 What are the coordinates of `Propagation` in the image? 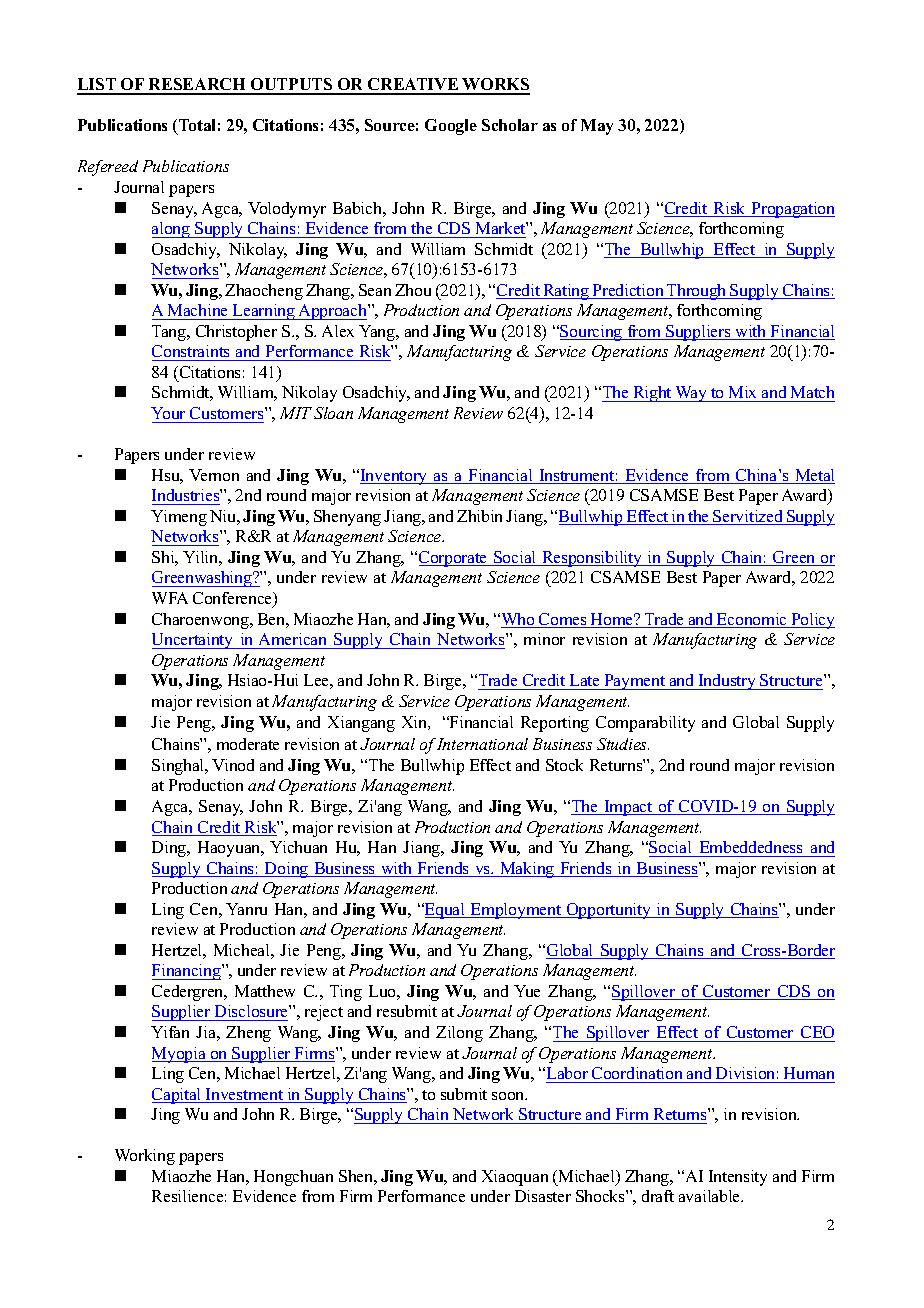 It's located at (792, 210).
